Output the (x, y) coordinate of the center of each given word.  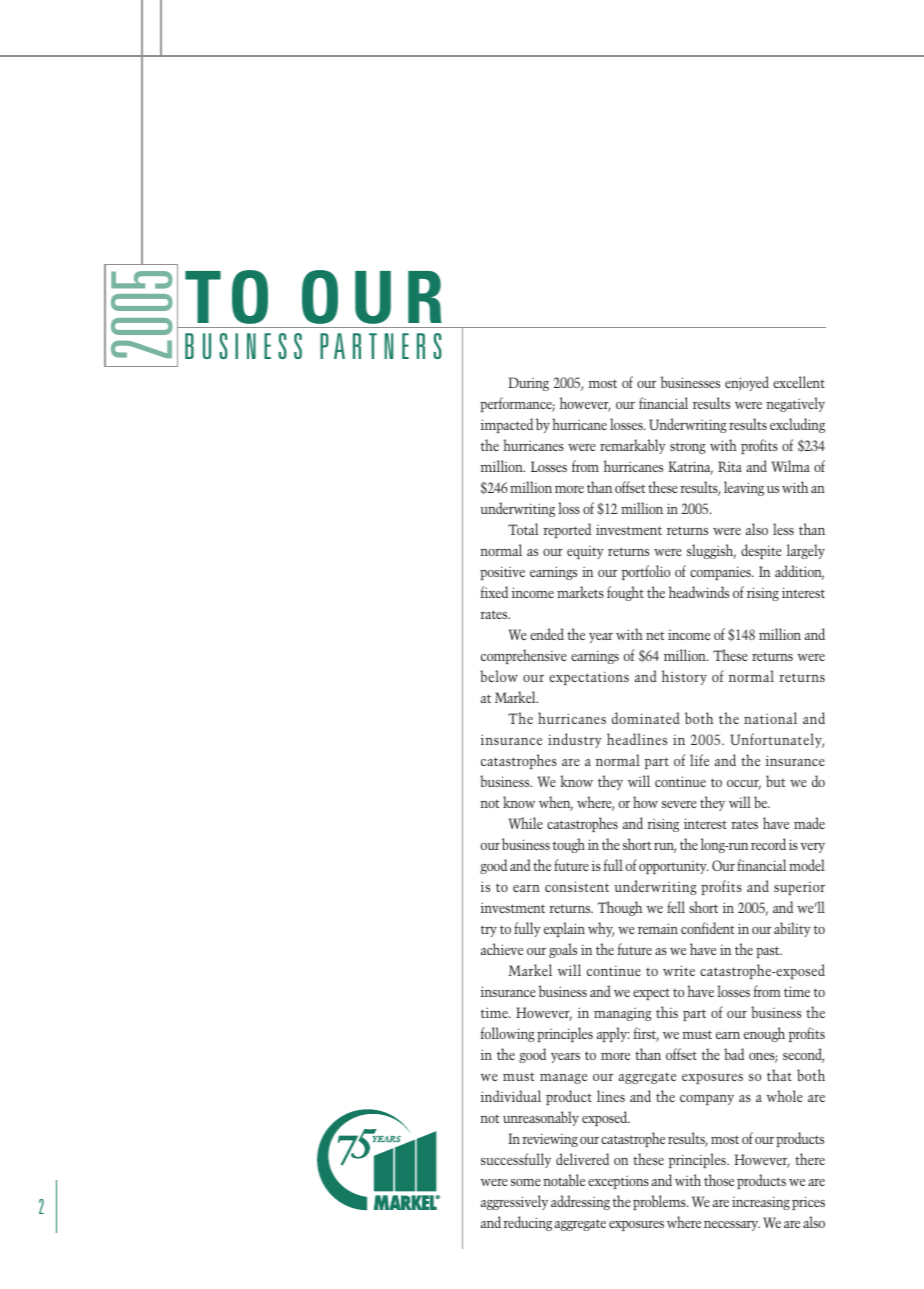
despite (761, 551)
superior (799, 888)
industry (575, 740)
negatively (795, 404)
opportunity (673, 867)
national (770, 718)
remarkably (633, 446)
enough (764, 1034)
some (526, 1182)
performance (517, 404)
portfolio (646, 572)
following (507, 1034)
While (526, 823)
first (646, 1034)
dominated (646, 718)
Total (523, 529)
